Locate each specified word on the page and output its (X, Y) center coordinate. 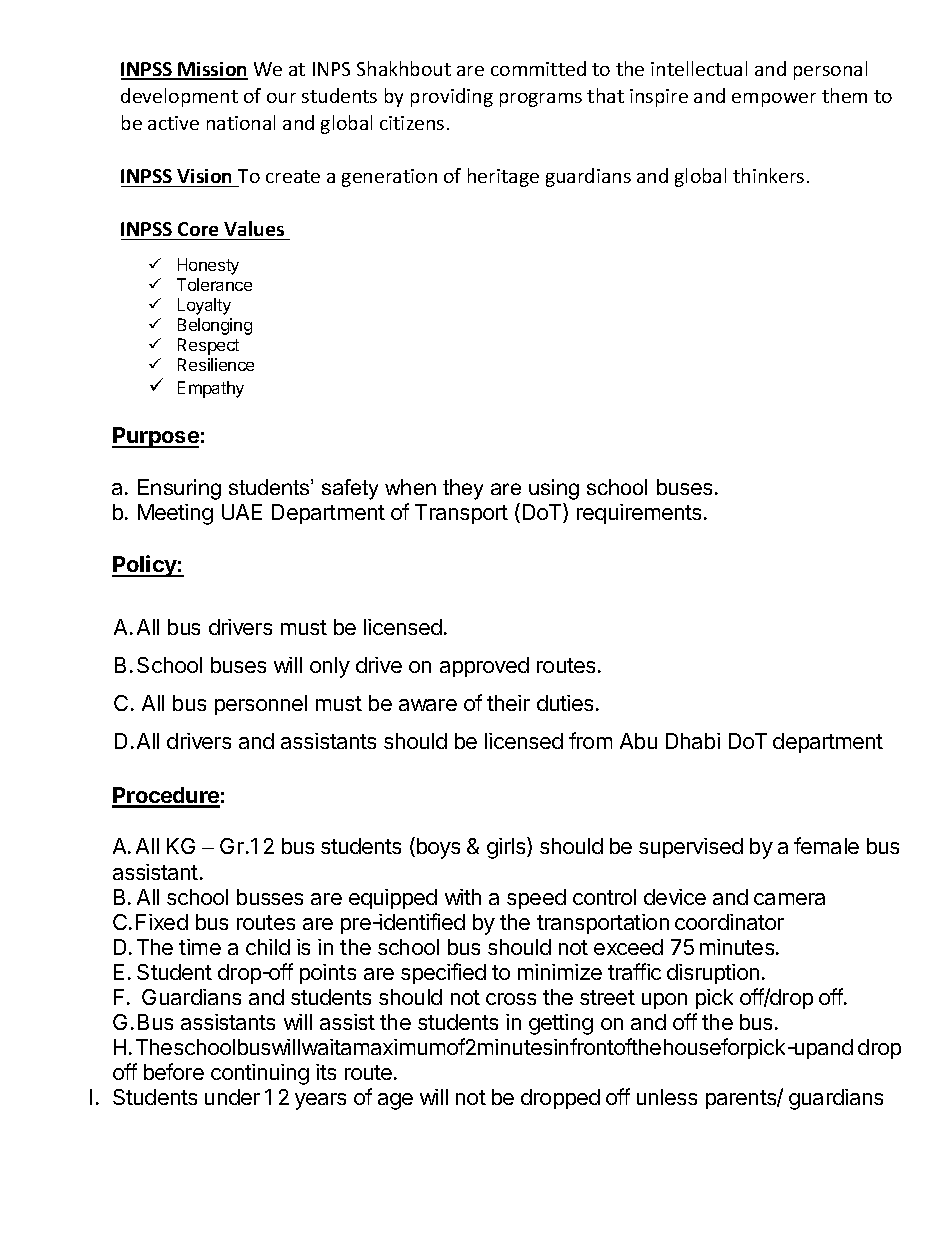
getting (561, 1024)
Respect (208, 346)
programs (541, 100)
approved (484, 667)
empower (774, 100)
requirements (639, 514)
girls (507, 848)
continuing (260, 1074)
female (826, 845)
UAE (242, 512)
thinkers (768, 175)
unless (667, 1097)
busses (270, 897)
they (463, 489)
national (241, 122)
